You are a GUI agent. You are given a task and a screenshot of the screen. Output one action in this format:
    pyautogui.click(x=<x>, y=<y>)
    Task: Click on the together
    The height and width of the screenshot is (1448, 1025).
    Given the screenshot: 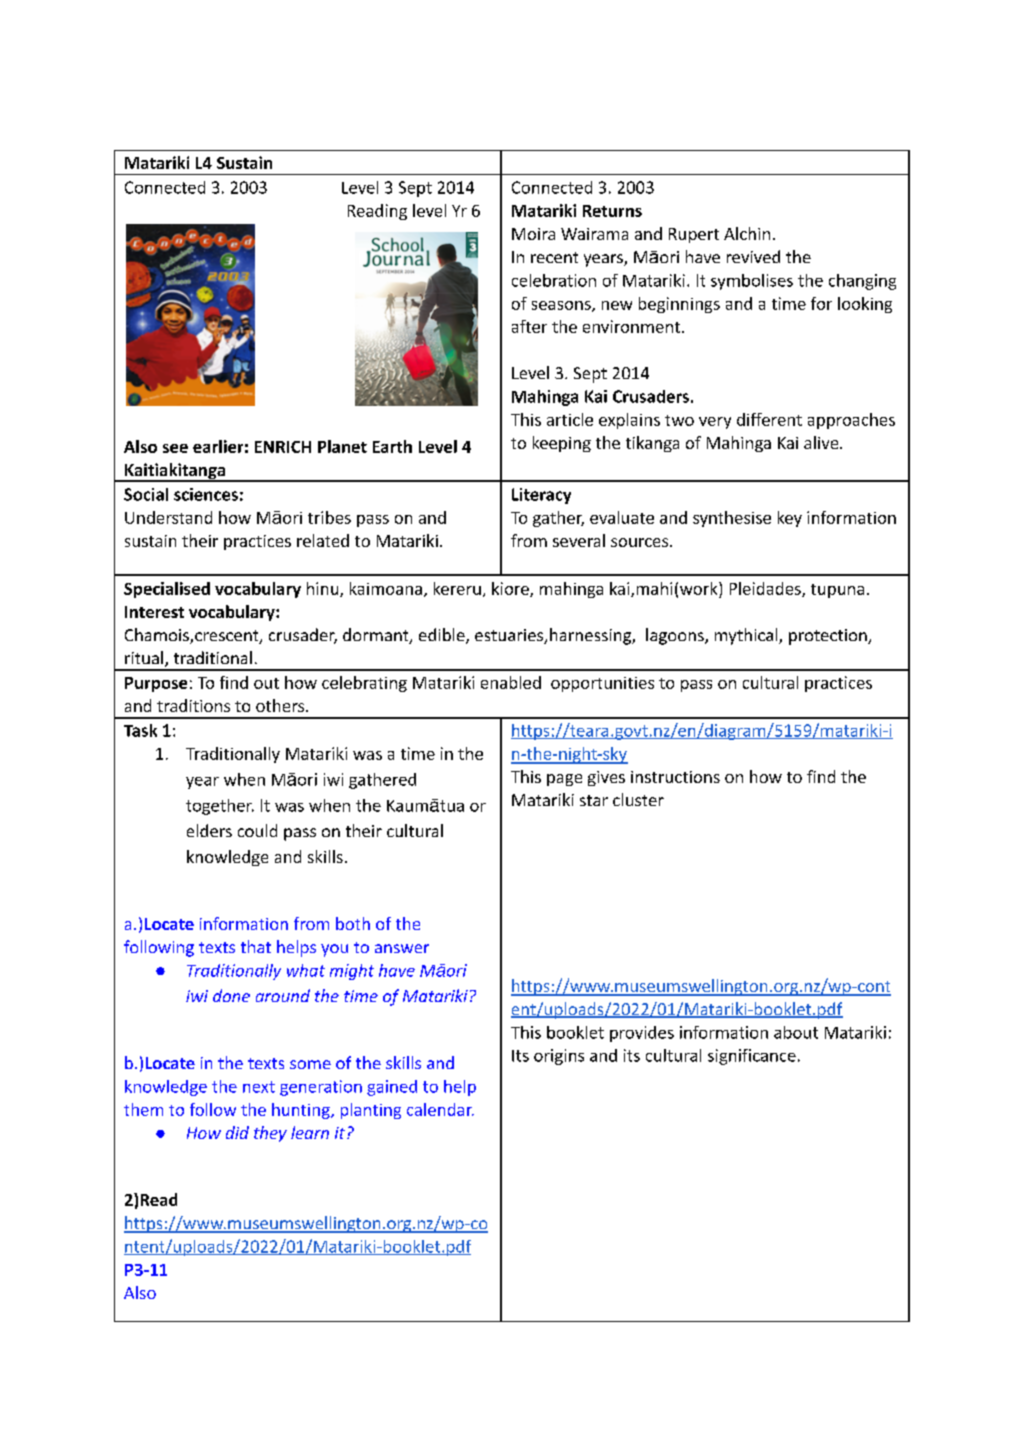 What is the action you would take?
    pyautogui.click(x=220, y=807)
